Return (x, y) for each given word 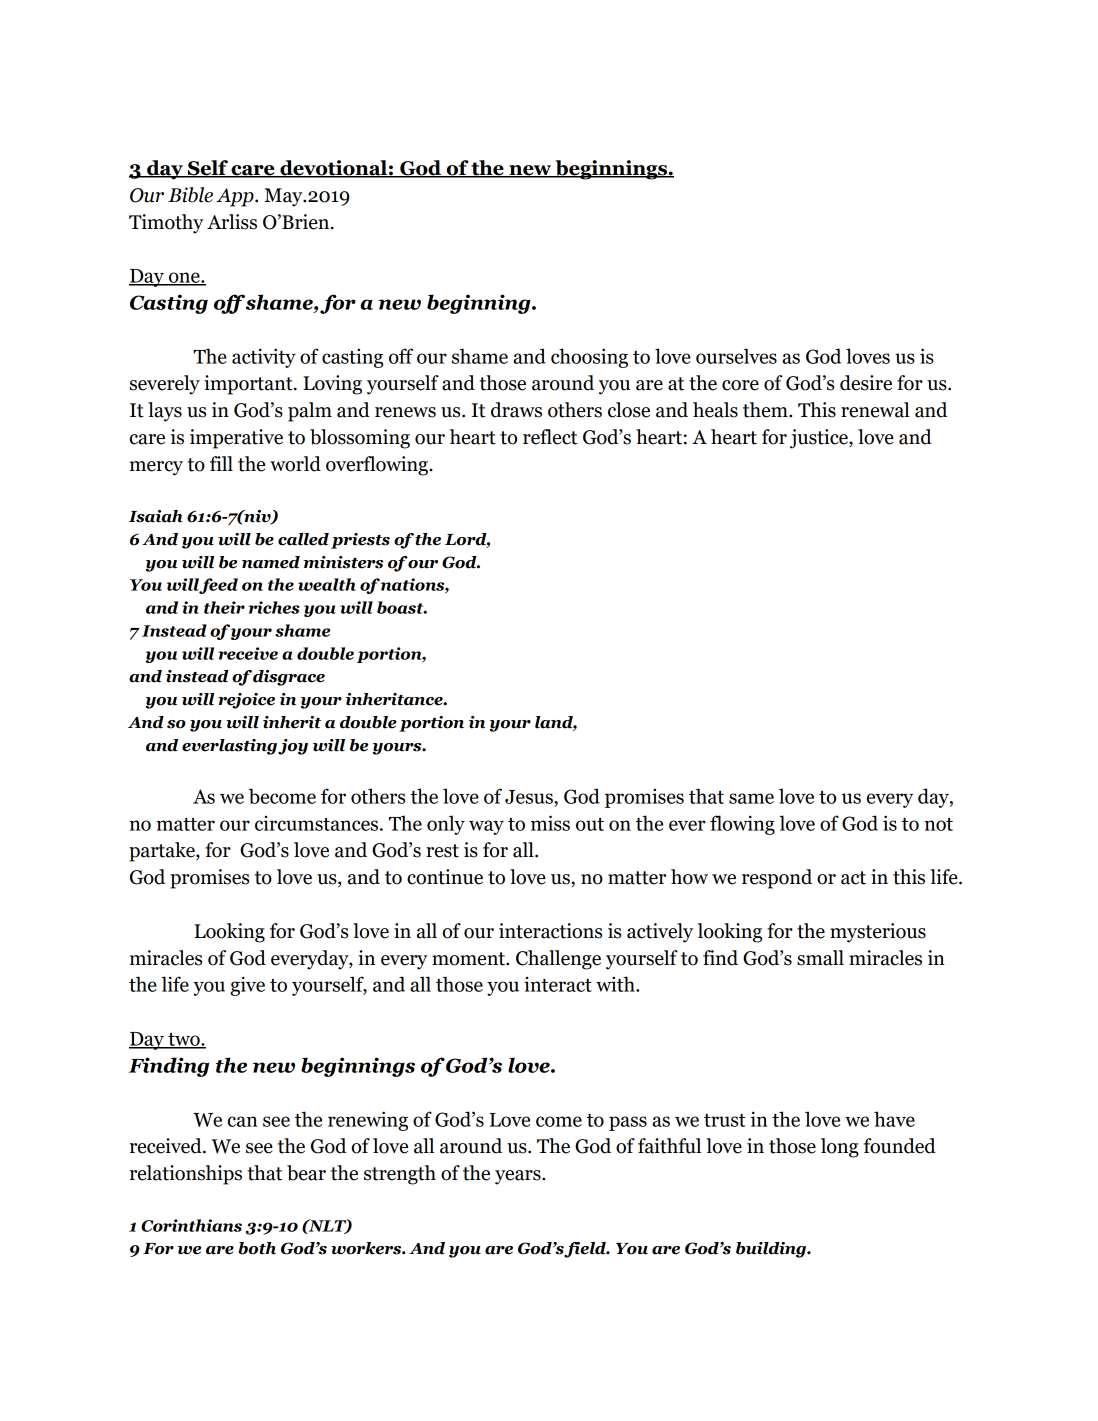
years (519, 1177)
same (751, 798)
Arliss (232, 222)
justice (820, 439)
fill (221, 463)
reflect (550, 437)
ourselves (736, 356)
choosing (589, 358)
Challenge (558, 960)
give (247, 986)
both (257, 1248)
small (820, 958)
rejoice (246, 701)
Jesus (530, 797)
